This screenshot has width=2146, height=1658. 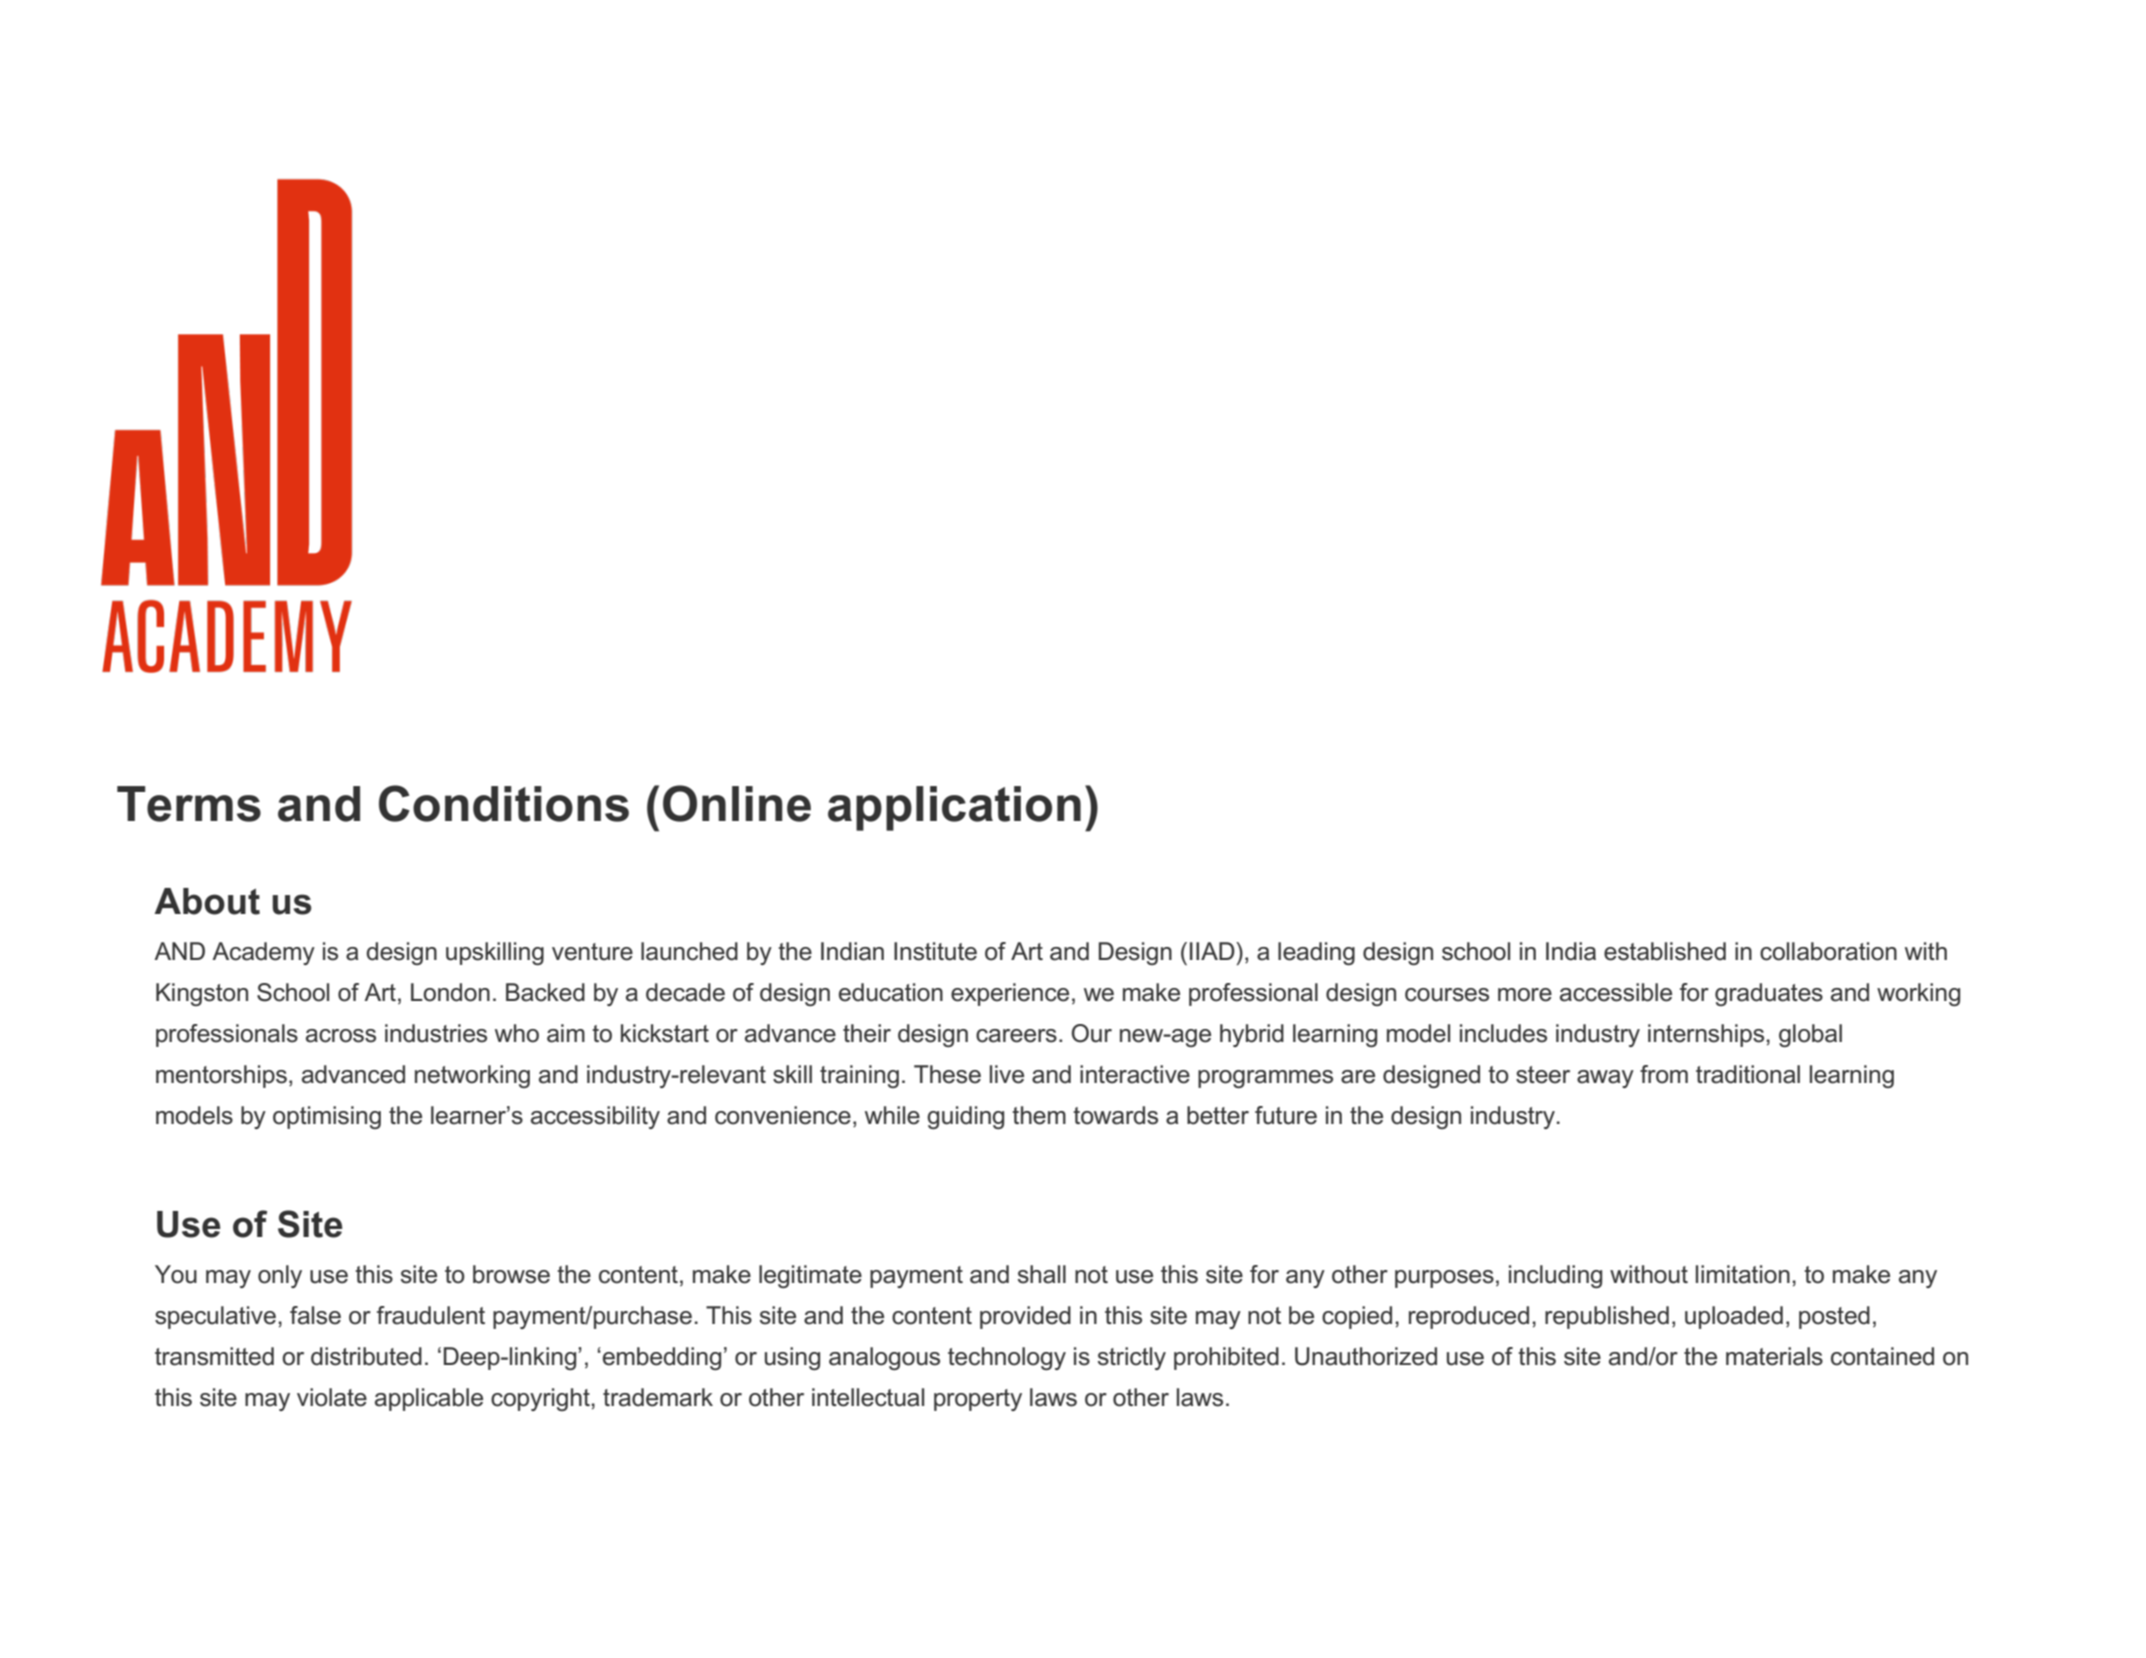 I want to click on violate, so click(x=332, y=1397).
